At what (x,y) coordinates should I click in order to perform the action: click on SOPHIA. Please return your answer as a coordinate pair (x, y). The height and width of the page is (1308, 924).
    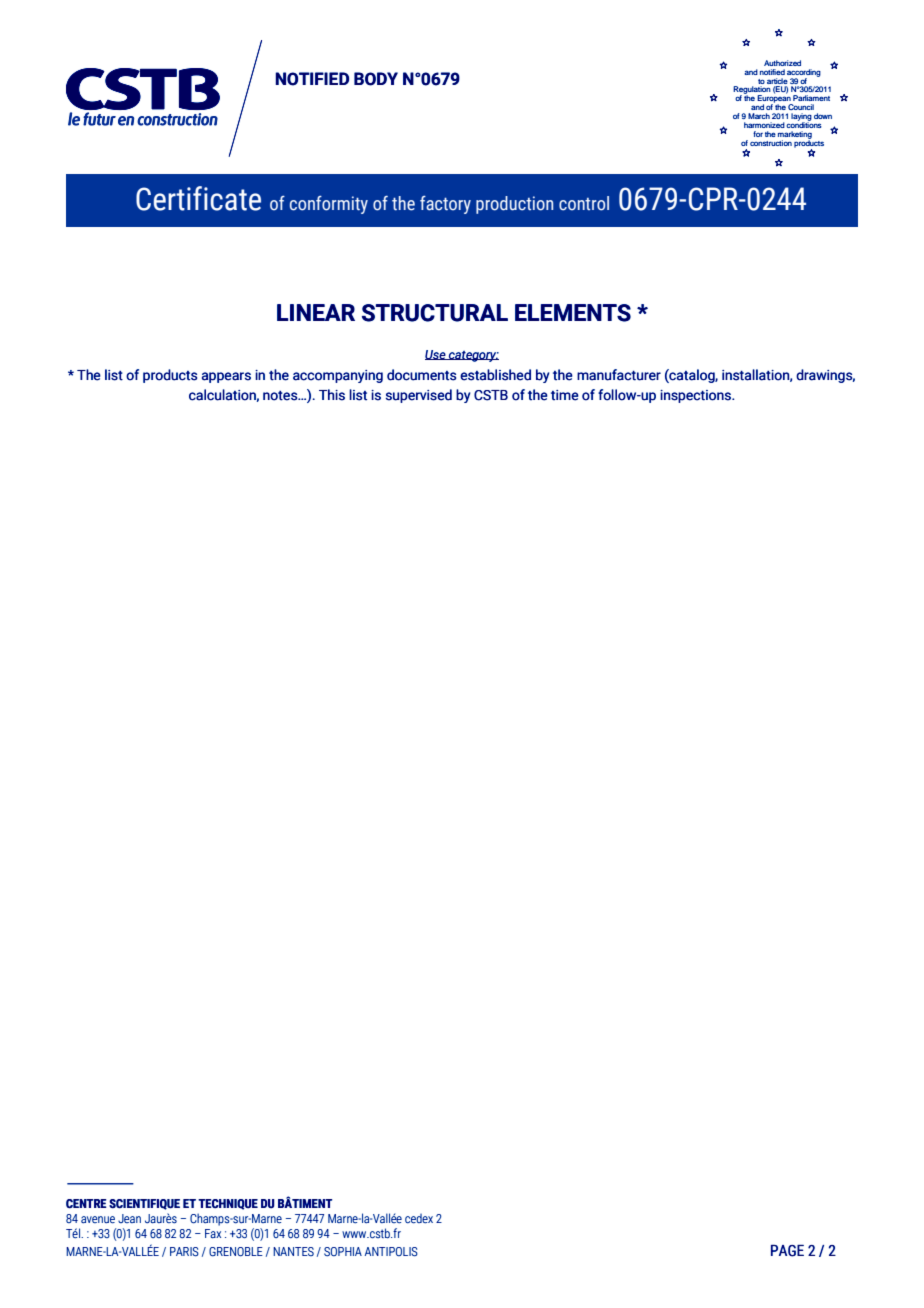
    Looking at the image, I should click on (343, 1252).
